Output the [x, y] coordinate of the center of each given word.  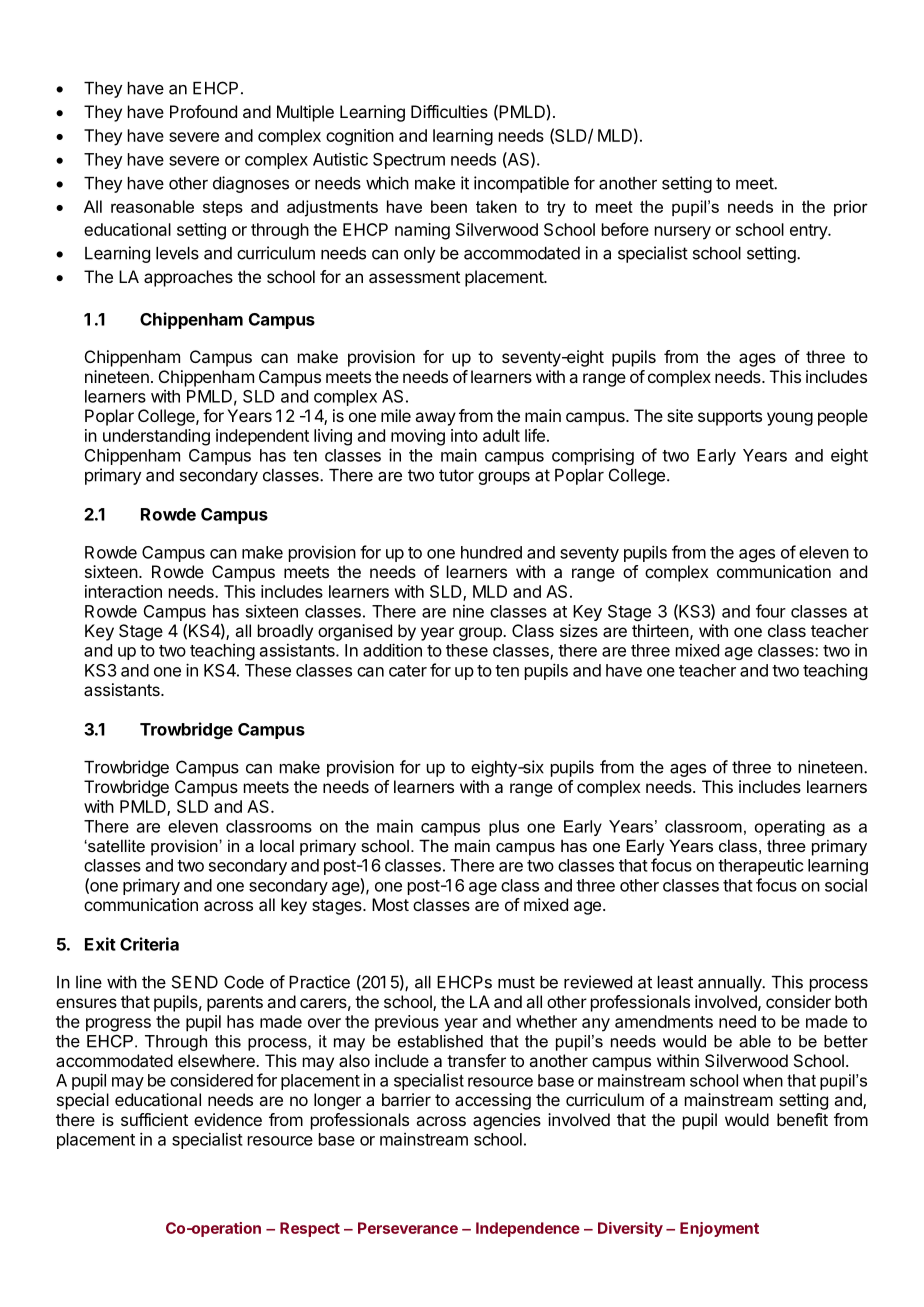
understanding [156, 437]
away [435, 419]
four [771, 611]
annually [730, 984]
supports [730, 418]
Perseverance [408, 1228]
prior [851, 208]
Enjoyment [719, 1229]
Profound [203, 111]
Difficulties [449, 111]
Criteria [149, 944]
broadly [285, 632]
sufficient [154, 1119]
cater [408, 671]
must [516, 982]
